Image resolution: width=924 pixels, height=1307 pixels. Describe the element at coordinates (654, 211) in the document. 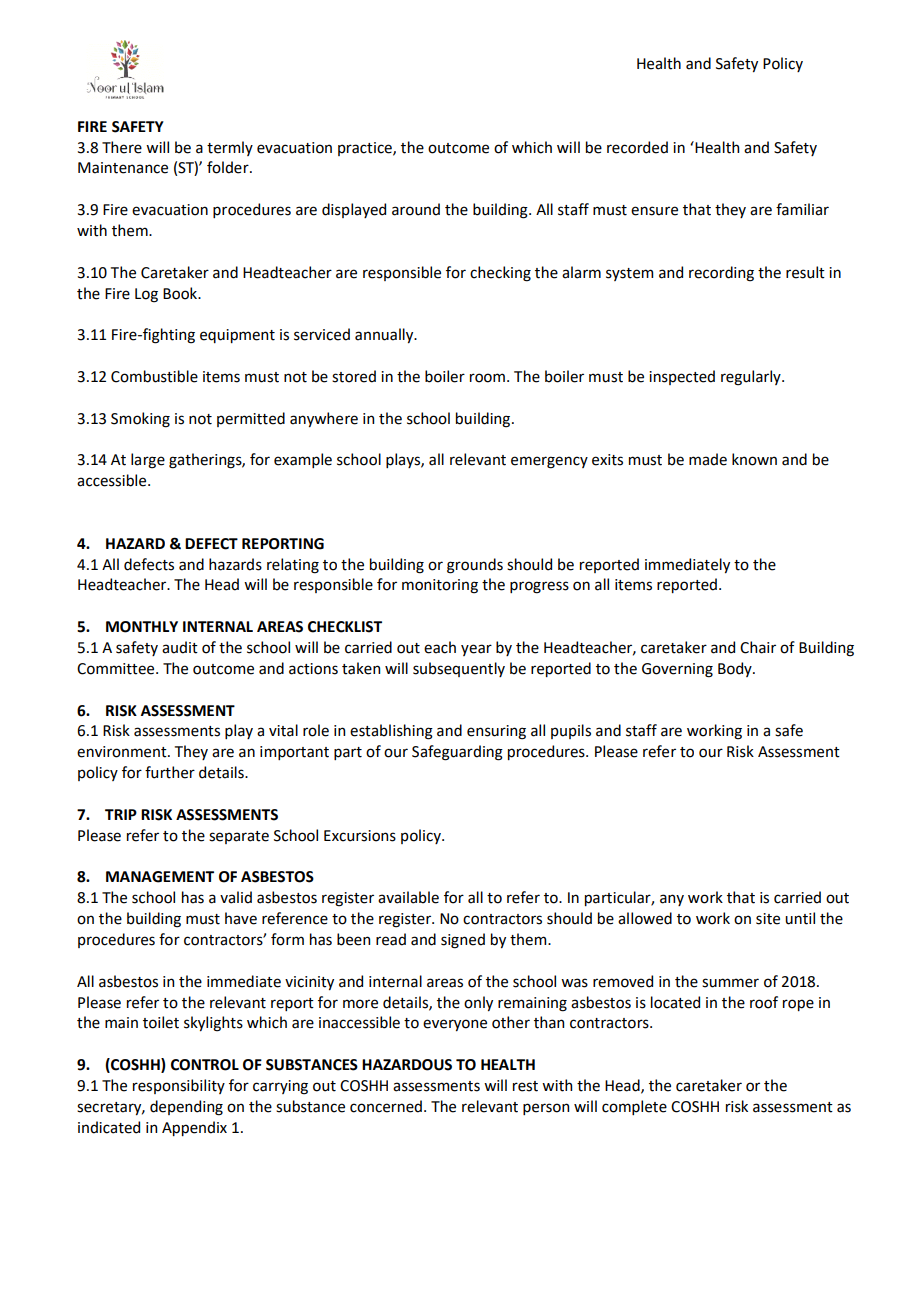

I see `ensure` at that location.
